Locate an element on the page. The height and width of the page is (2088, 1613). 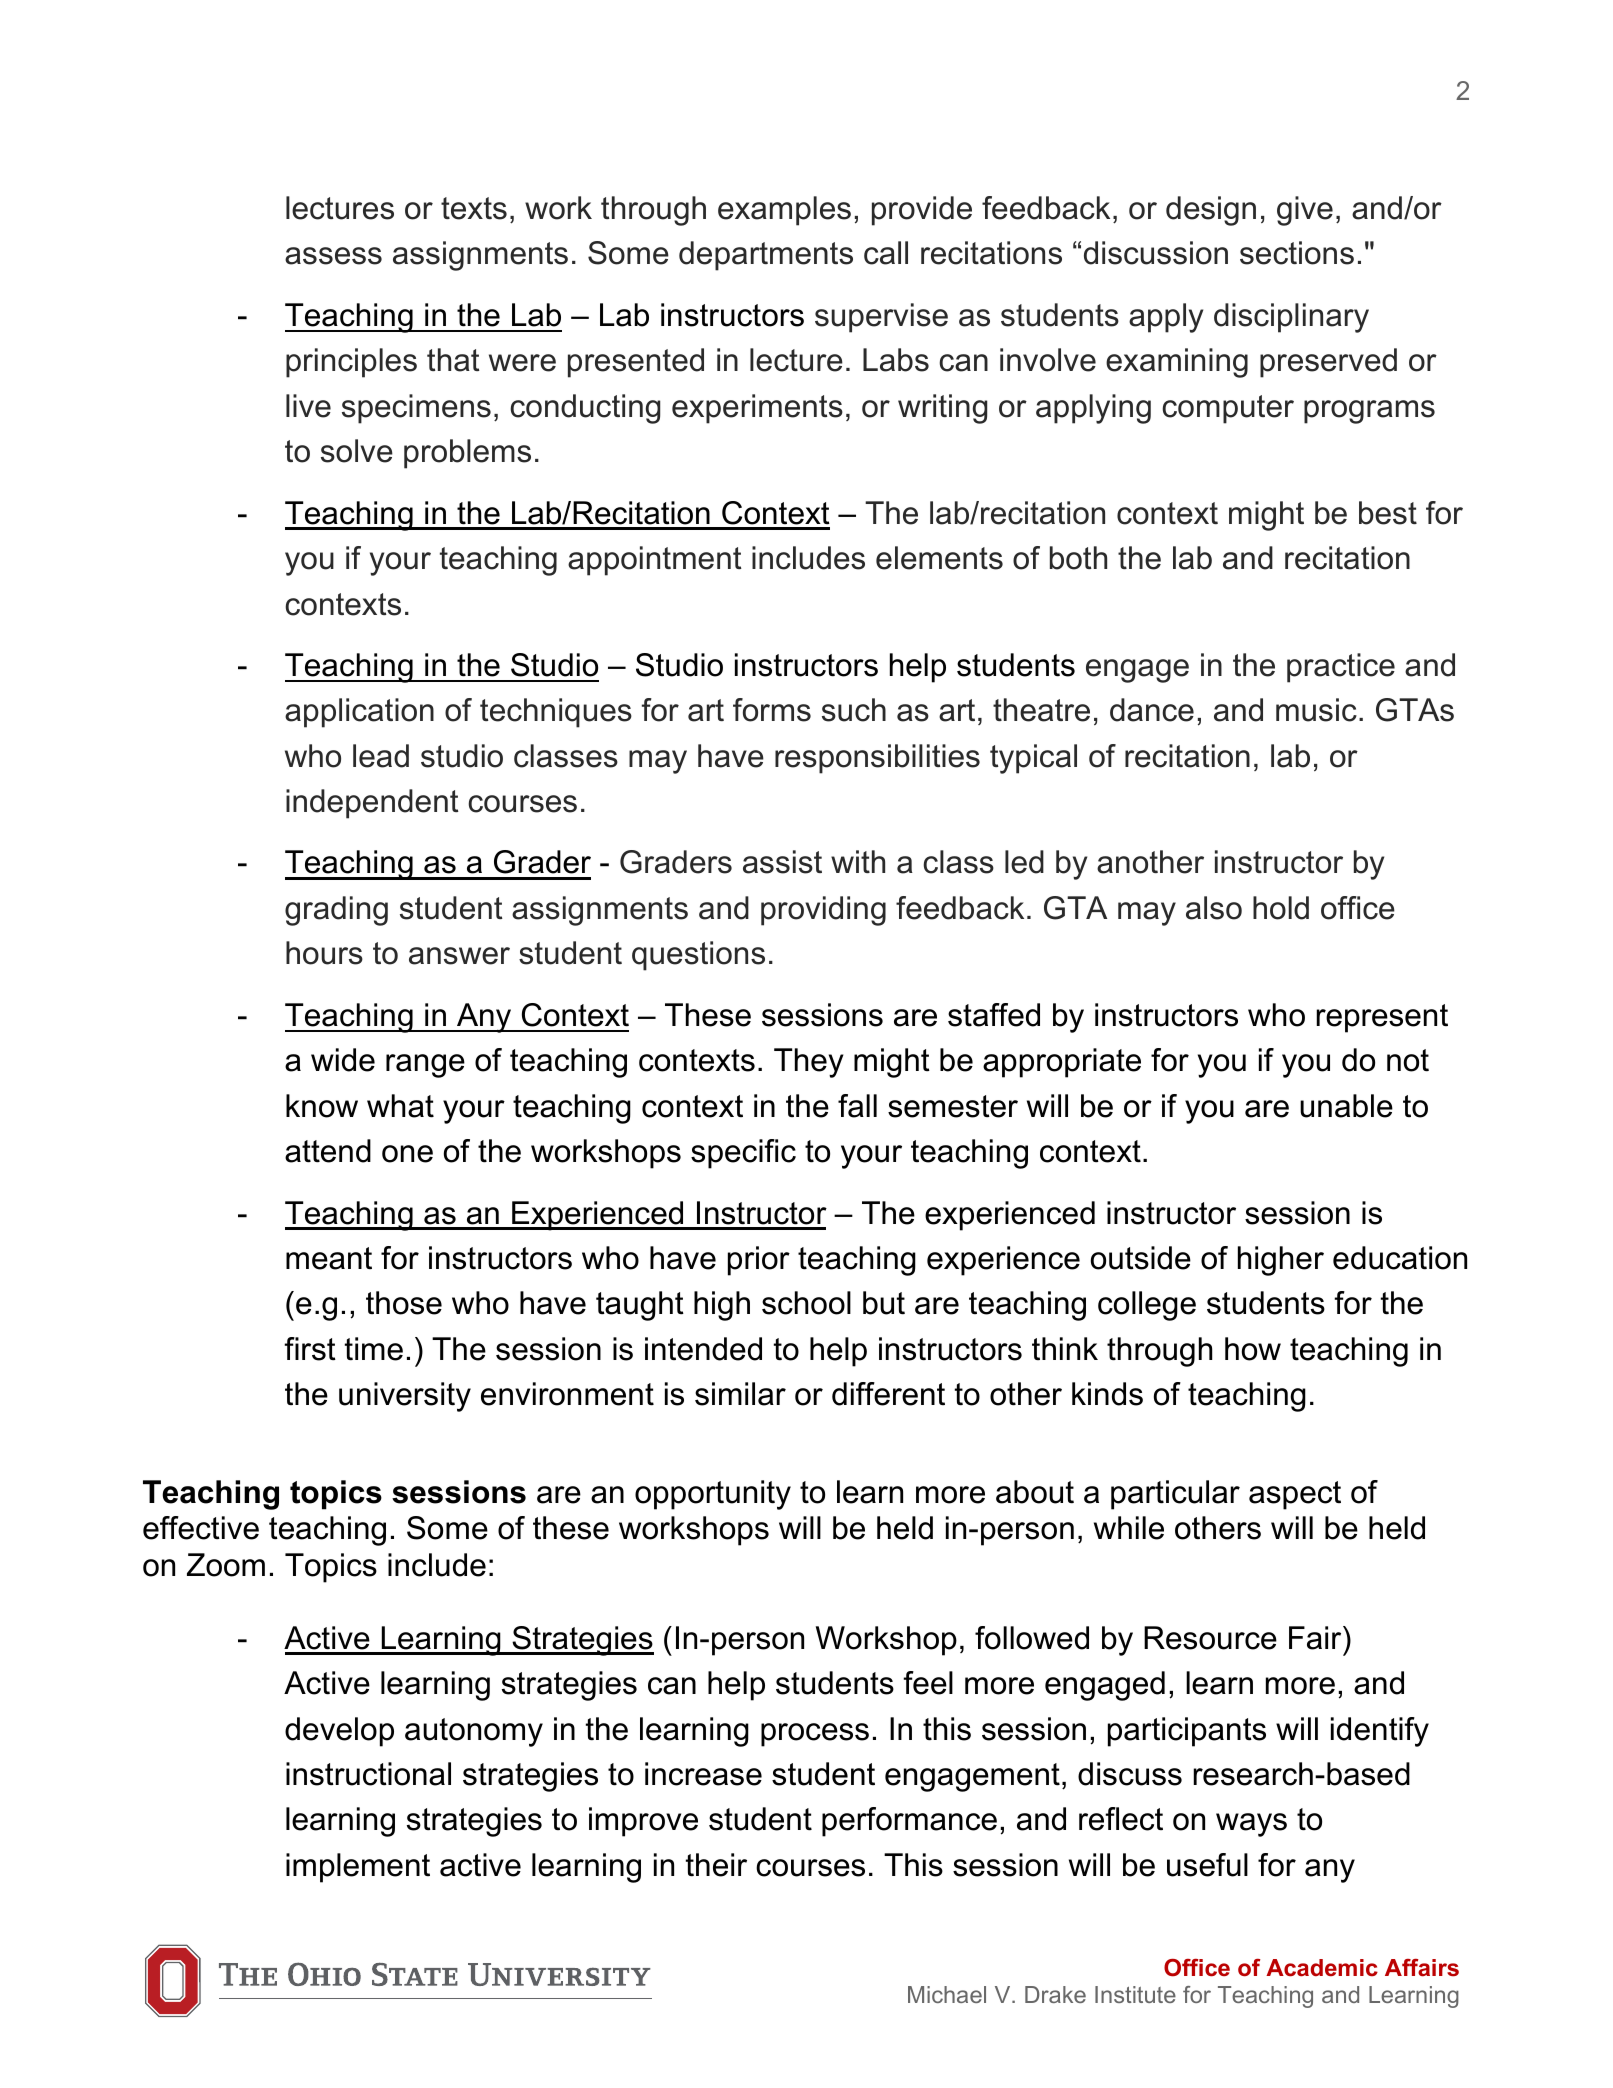
sections is located at coordinates (1297, 253).
